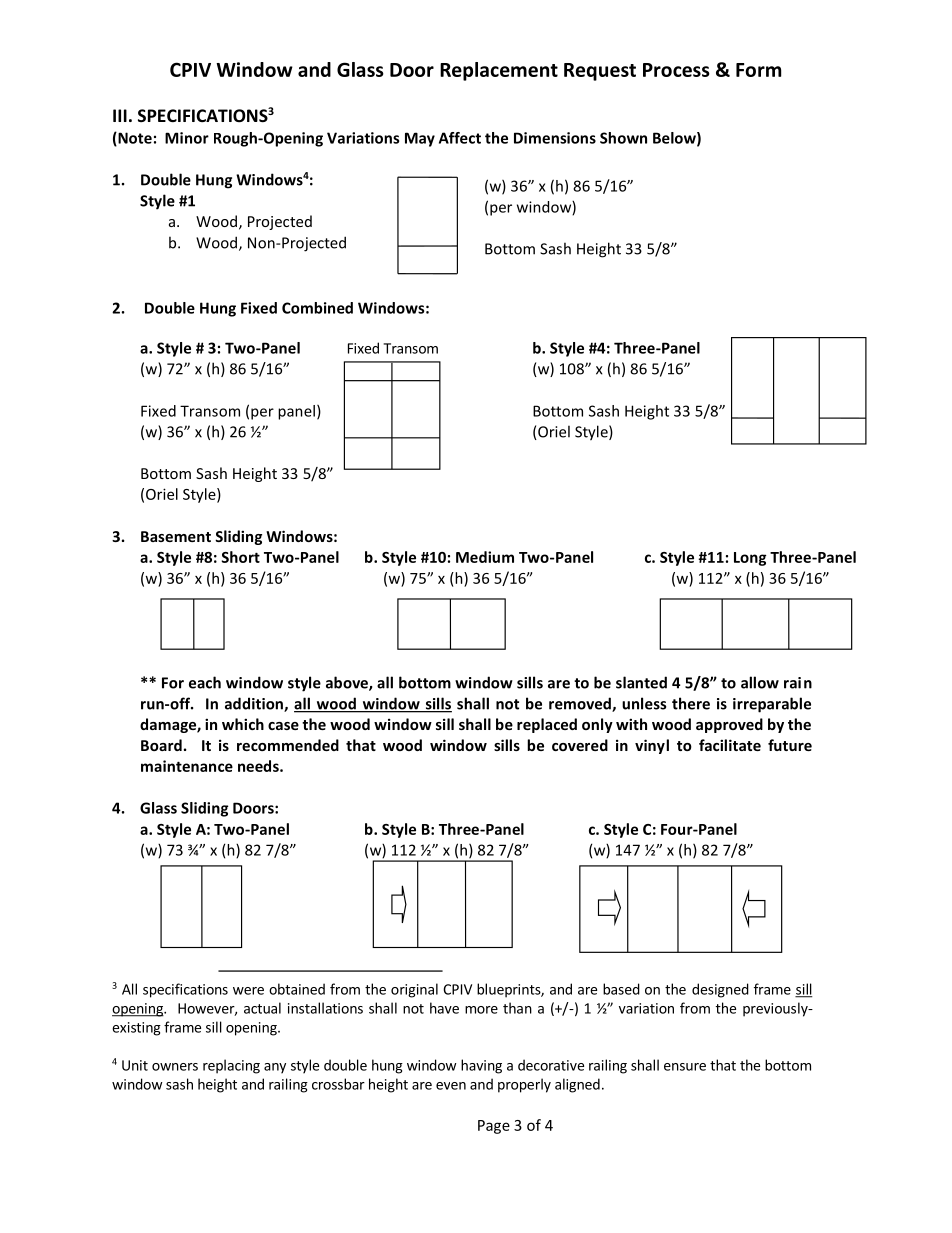 The image size is (952, 1233). I want to click on Minor, so click(187, 138).
